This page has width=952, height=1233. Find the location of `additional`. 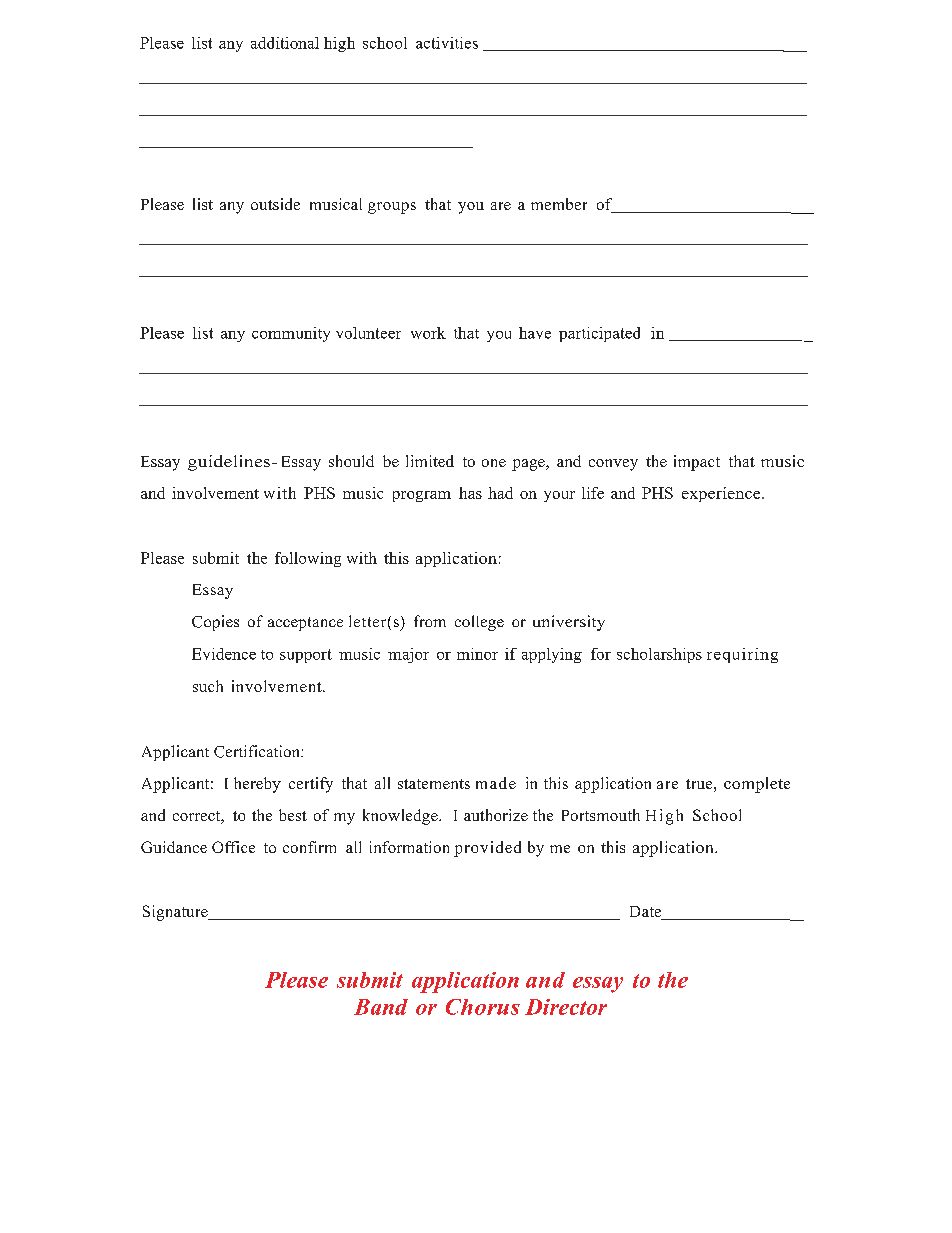

additional is located at coordinates (285, 43).
